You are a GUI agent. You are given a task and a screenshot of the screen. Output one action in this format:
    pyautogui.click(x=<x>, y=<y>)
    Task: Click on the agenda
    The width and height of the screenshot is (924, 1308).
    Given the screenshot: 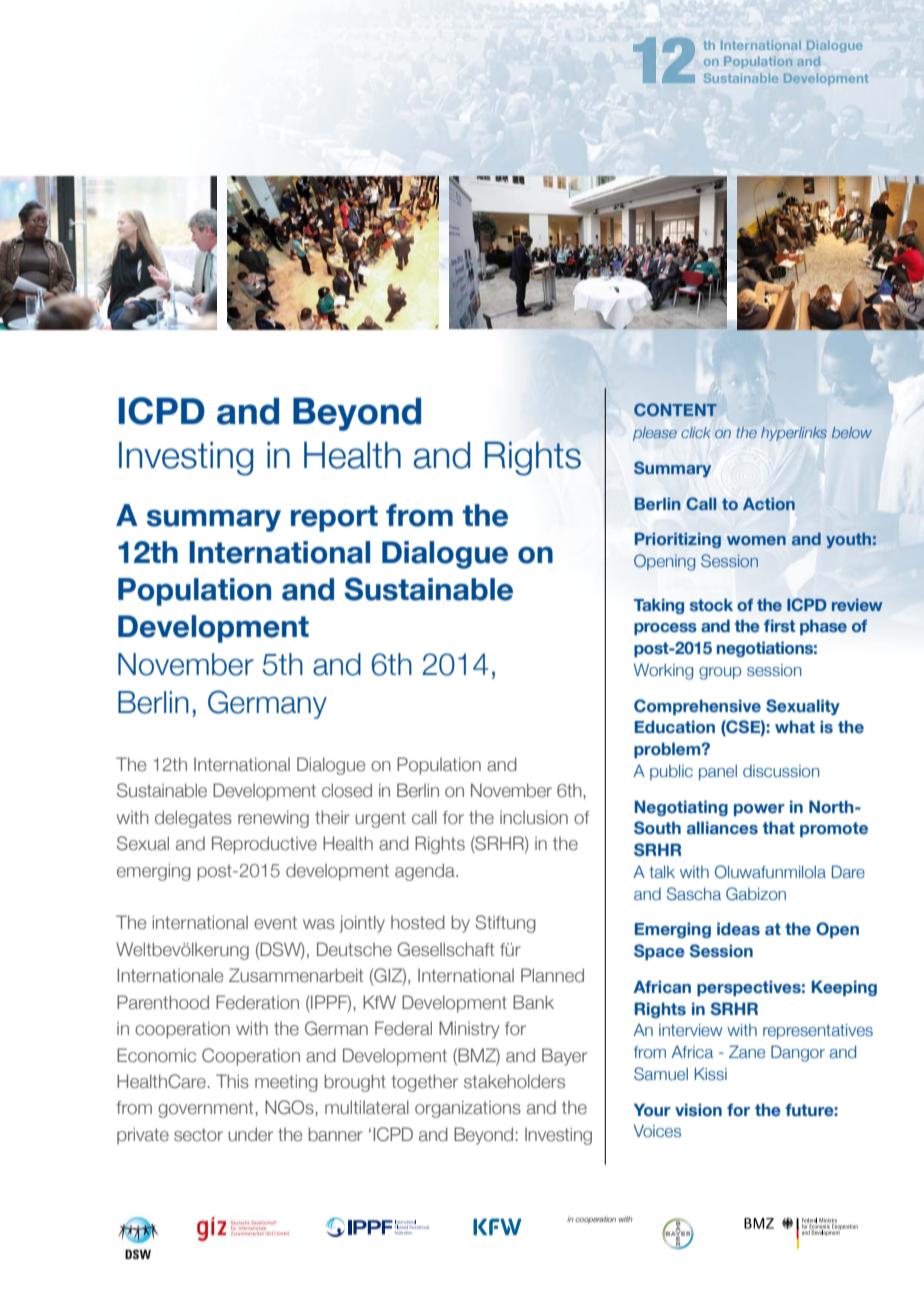 What is the action you would take?
    pyautogui.click(x=426, y=872)
